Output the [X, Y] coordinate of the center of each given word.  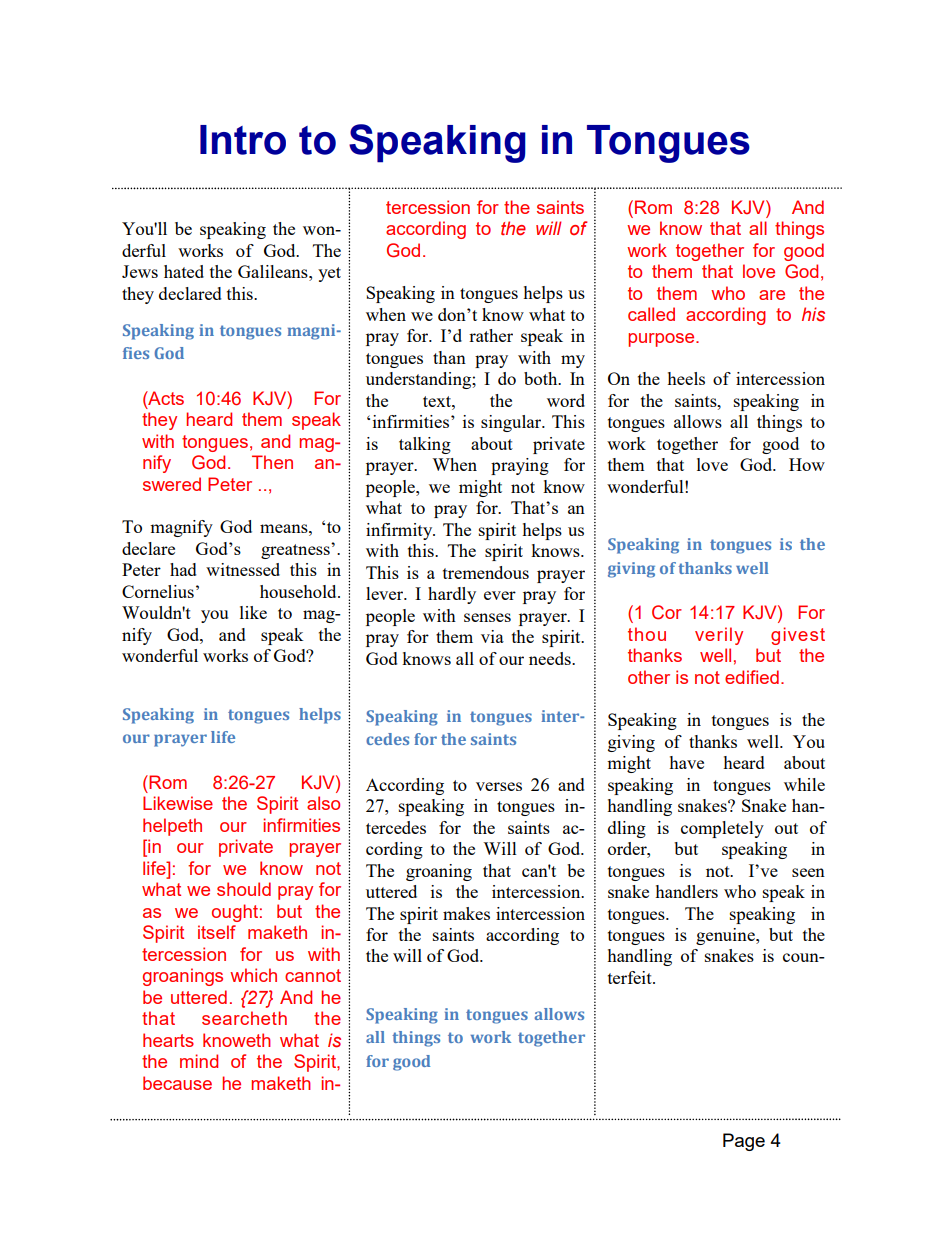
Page [744, 1142]
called [651, 314]
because [177, 1083]
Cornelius [158, 591]
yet [329, 274]
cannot [313, 975]
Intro [243, 140]
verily [719, 636]
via [492, 636]
